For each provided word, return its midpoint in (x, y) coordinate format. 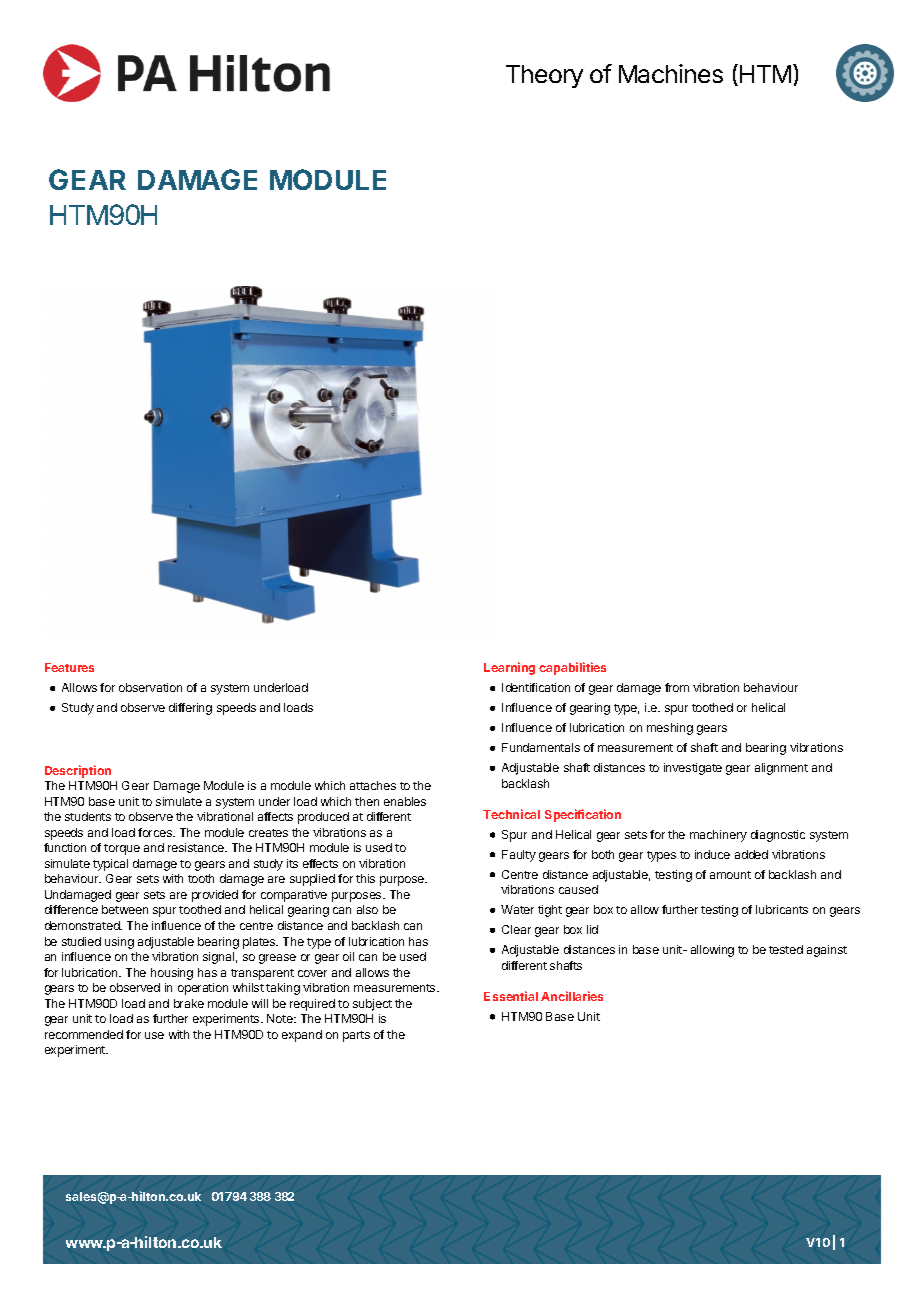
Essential (511, 996)
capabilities (572, 668)
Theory (544, 76)
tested (786, 949)
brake (189, 1003)
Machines (671, 73)
